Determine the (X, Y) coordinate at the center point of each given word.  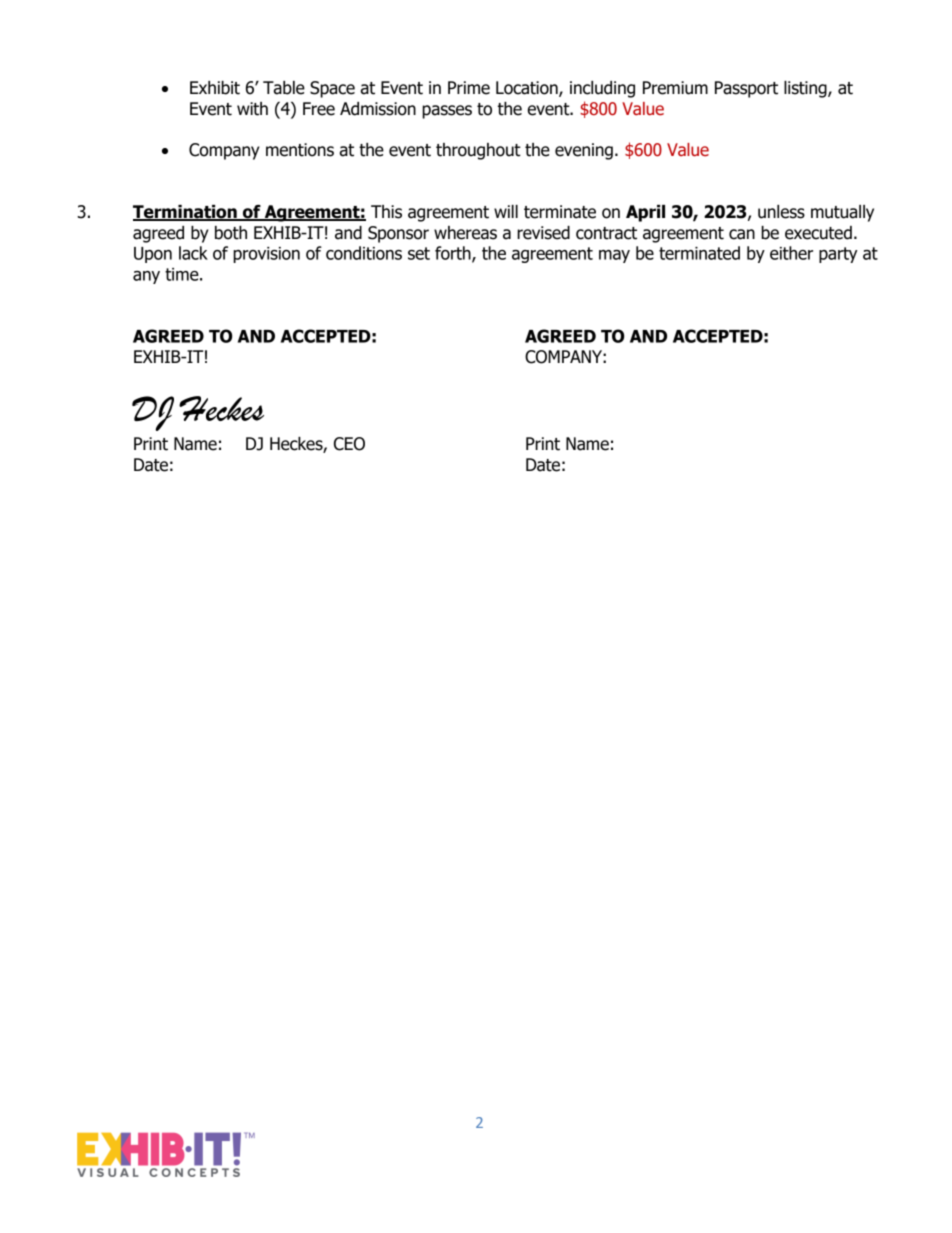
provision (266, 255)
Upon (153, 255)
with (252, 109)
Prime (469, 88)
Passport (746, 89)
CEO (349, 444)
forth (454, 254)
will (506, 211)
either (791, 253)
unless (781, 212)
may (614, 256)
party (838, 255)
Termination (186, 213)
